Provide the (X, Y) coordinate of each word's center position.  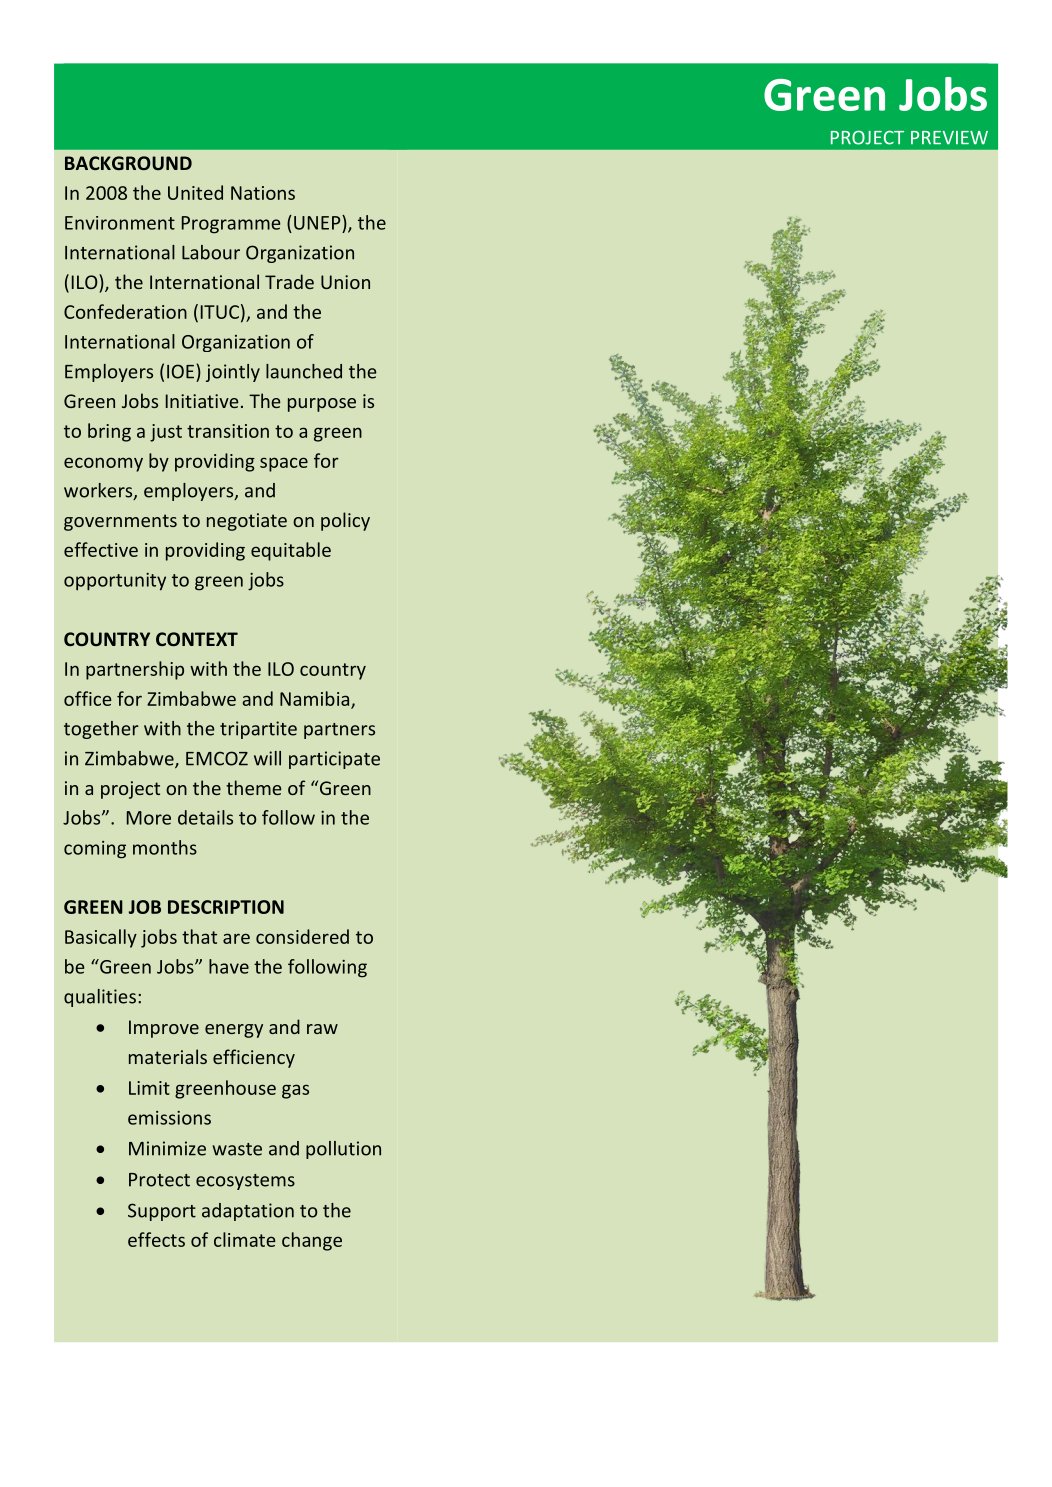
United (195, 192)
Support (162, 1212)
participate (334, 760)
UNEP (318, 222)
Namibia (316, 699)
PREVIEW (949, 138)
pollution (343, 1150)
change (312, 1241)
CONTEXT (197, 639)
